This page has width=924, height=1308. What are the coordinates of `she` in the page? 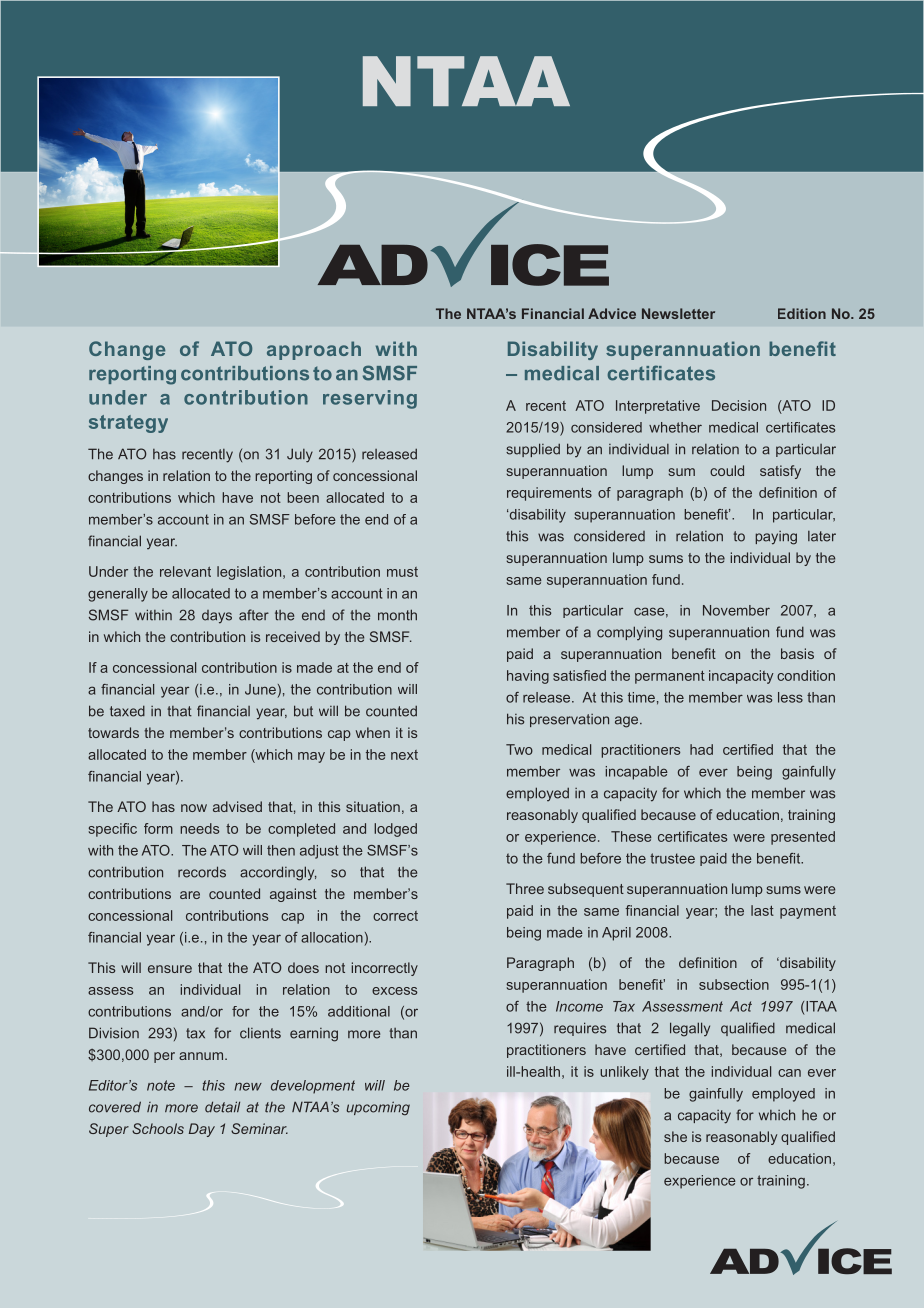 It's located at (675, 1136).
